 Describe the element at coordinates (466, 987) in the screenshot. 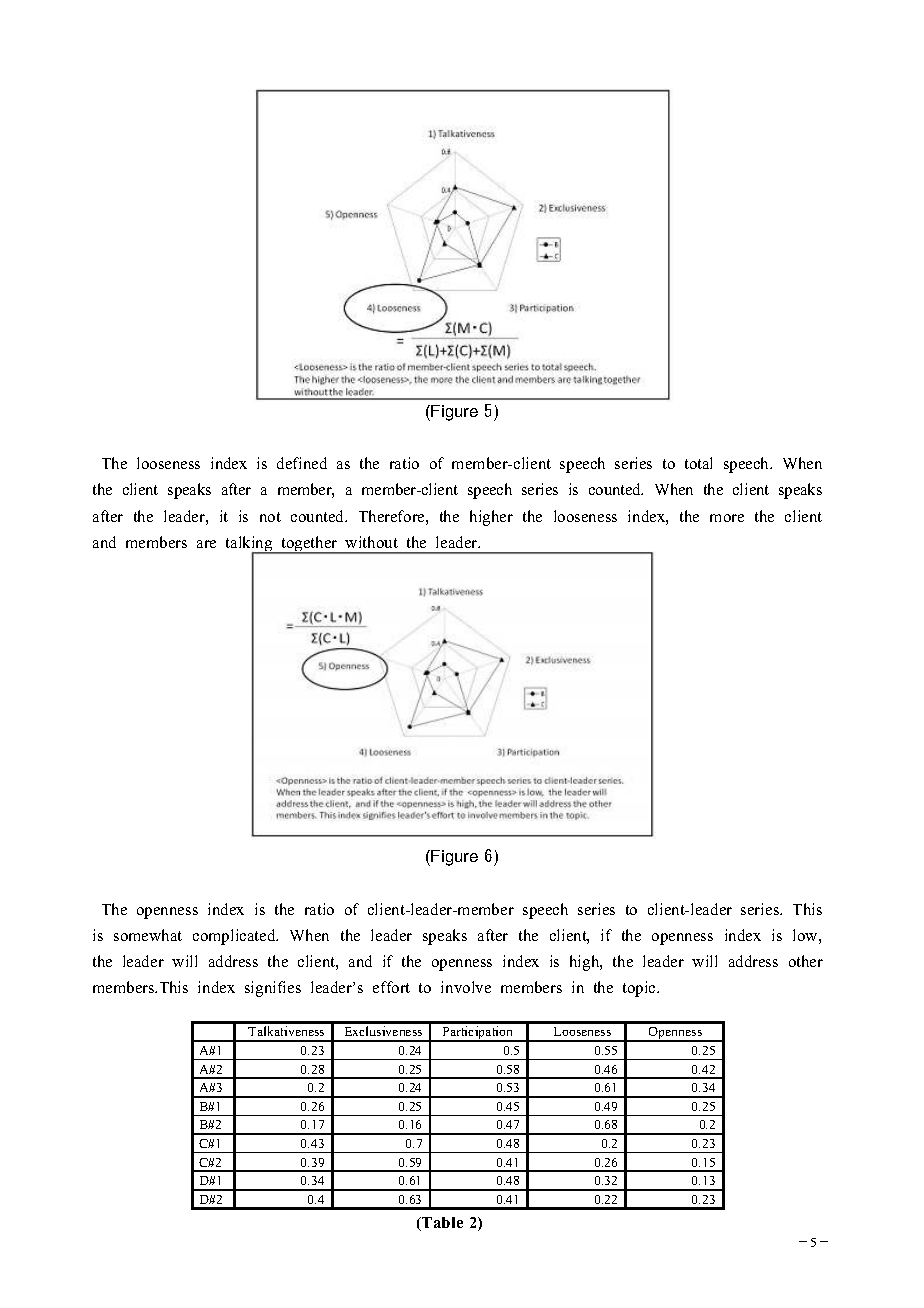

I see `involve` at that location.
